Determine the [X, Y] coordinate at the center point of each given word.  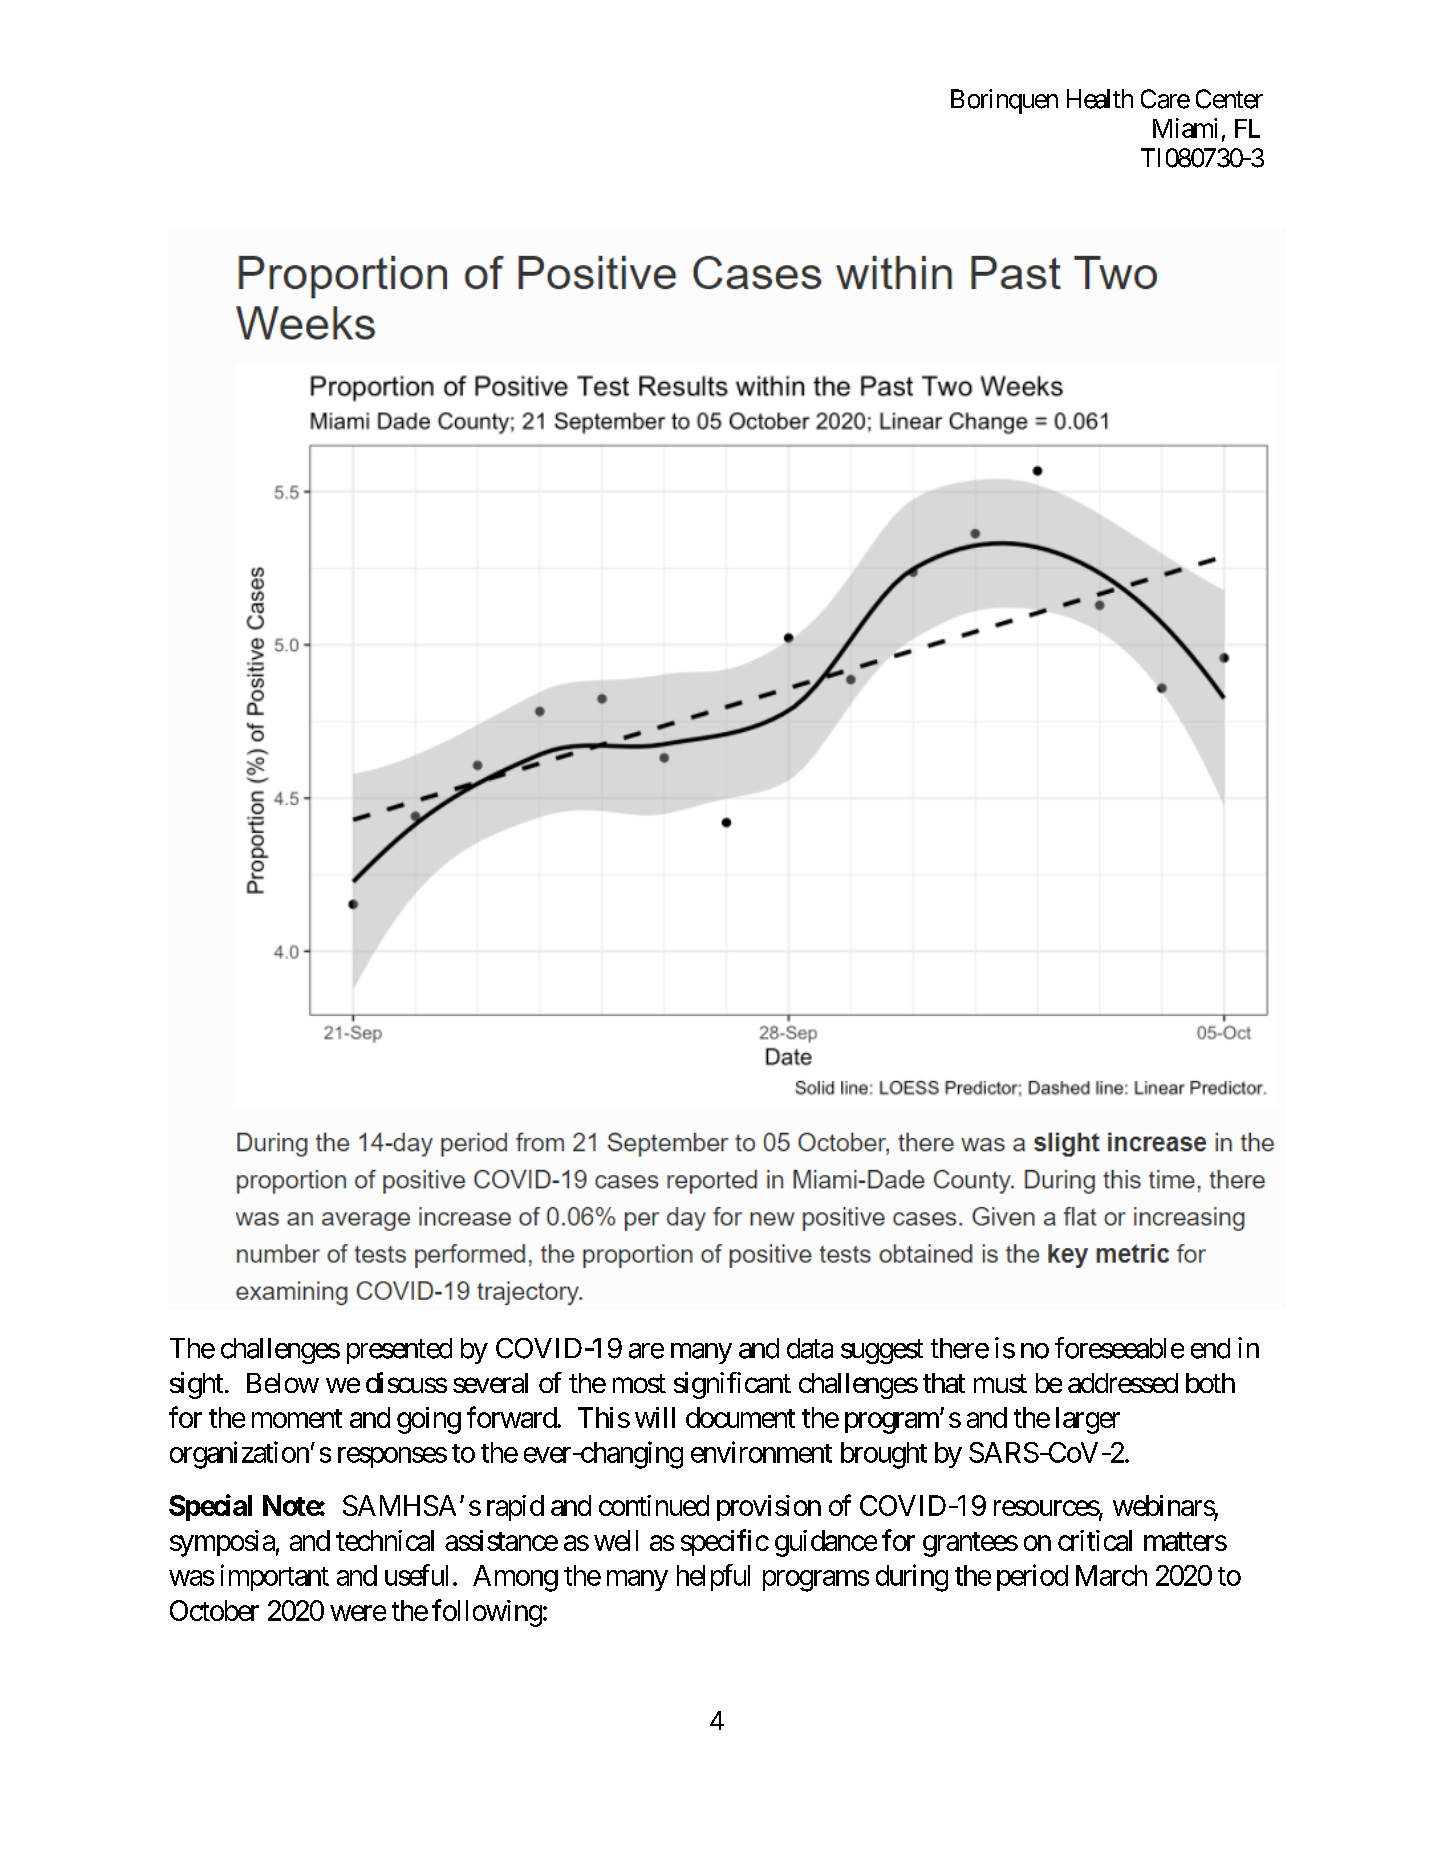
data [810, 1348]
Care [1165, 99]
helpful [713, 1577]
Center [1229, 99]
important [275, 1577]
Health [1100, 99]
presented [399, 1351]
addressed [1123, 1383]
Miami [1185, 128]
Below [283, 1383]
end [1210, 1348]
